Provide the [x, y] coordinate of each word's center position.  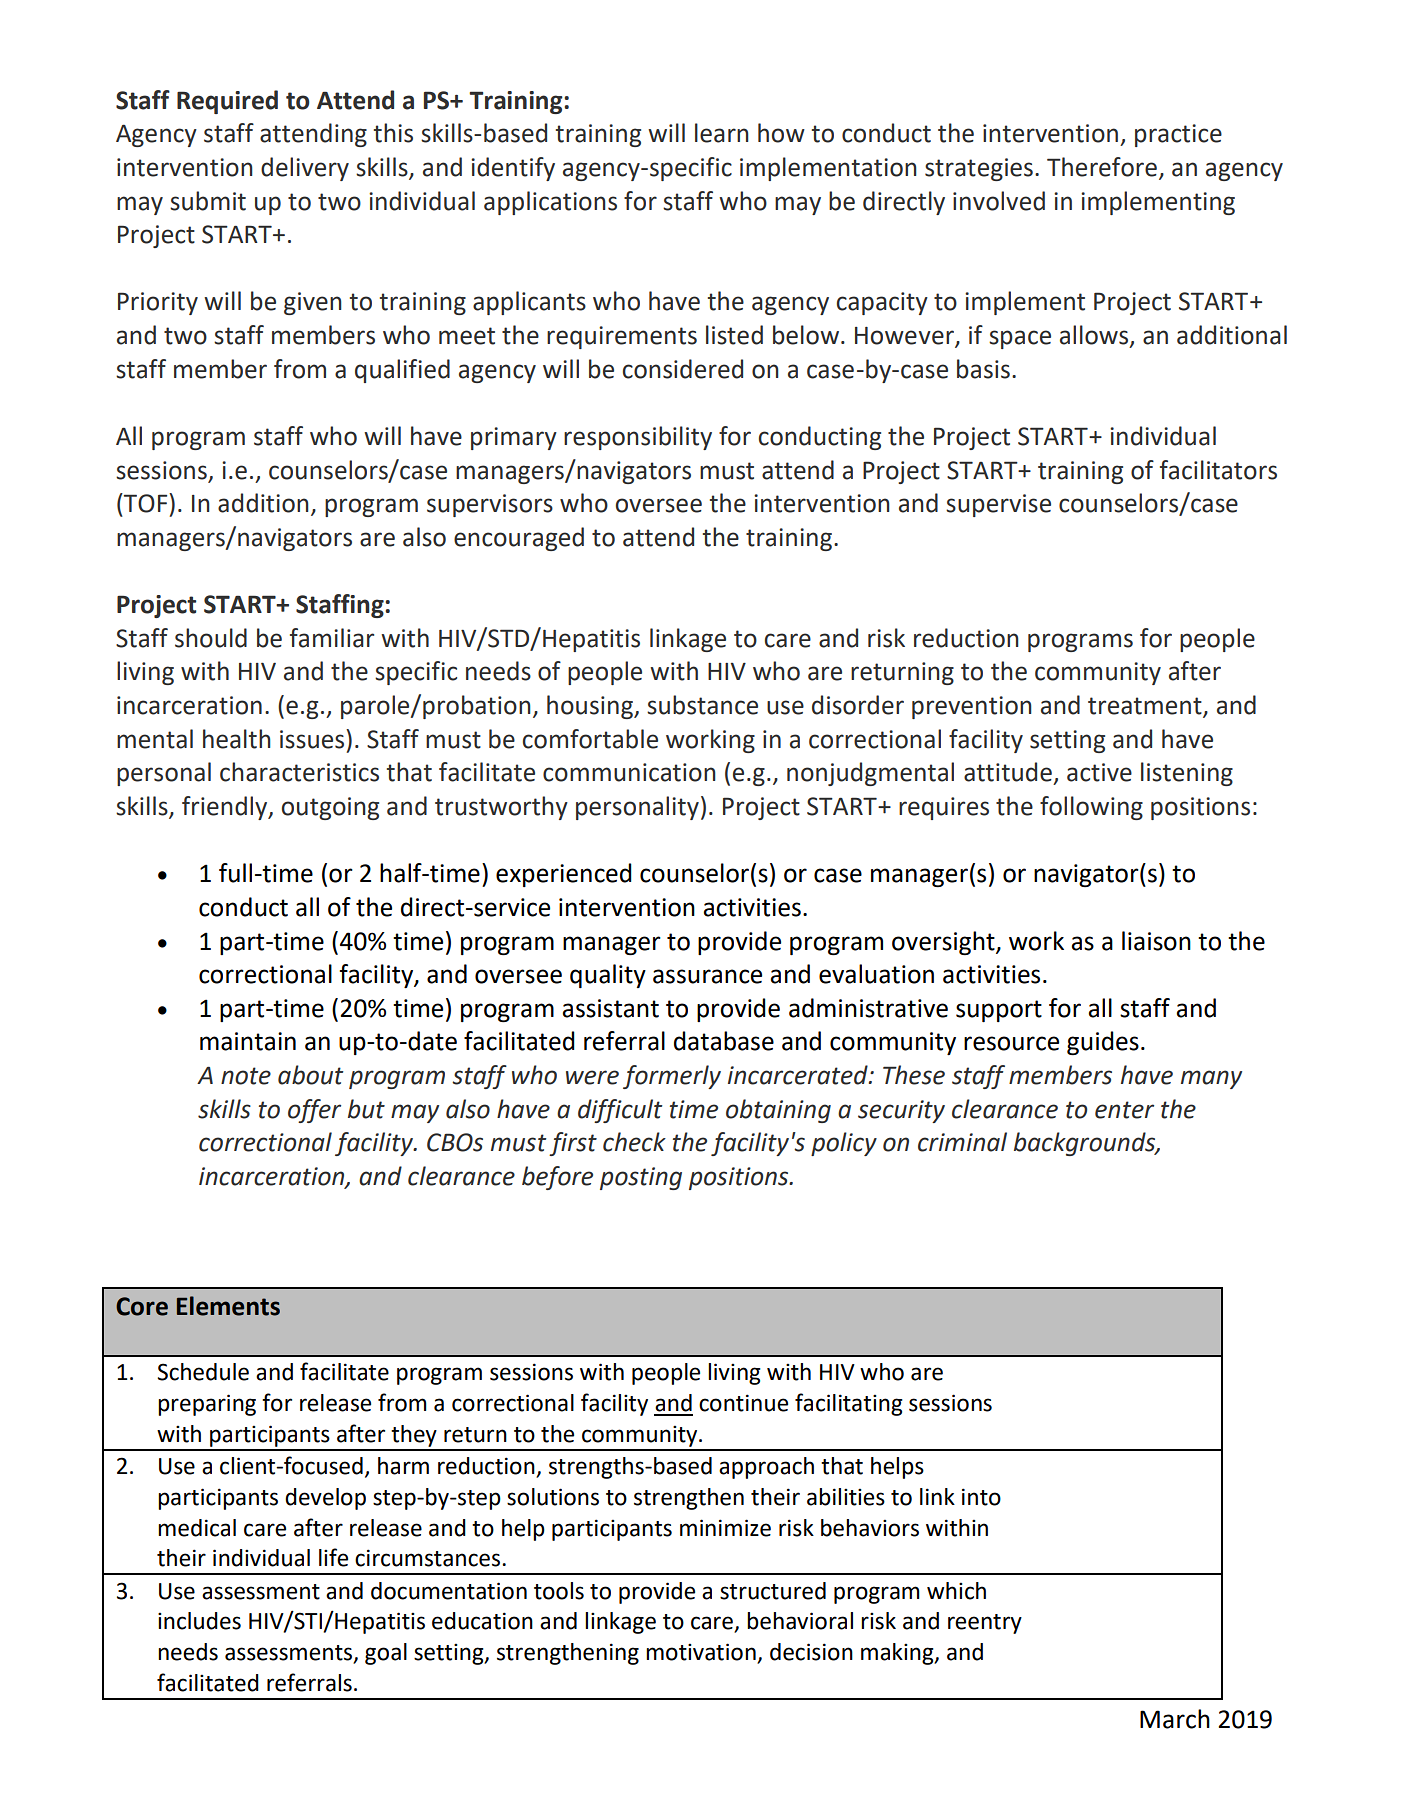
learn [722, 133]
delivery [305, 169]
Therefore [1102, 167]
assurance [707, 976]
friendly [226, 808]
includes [199, 1621]
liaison [1156, 941]
